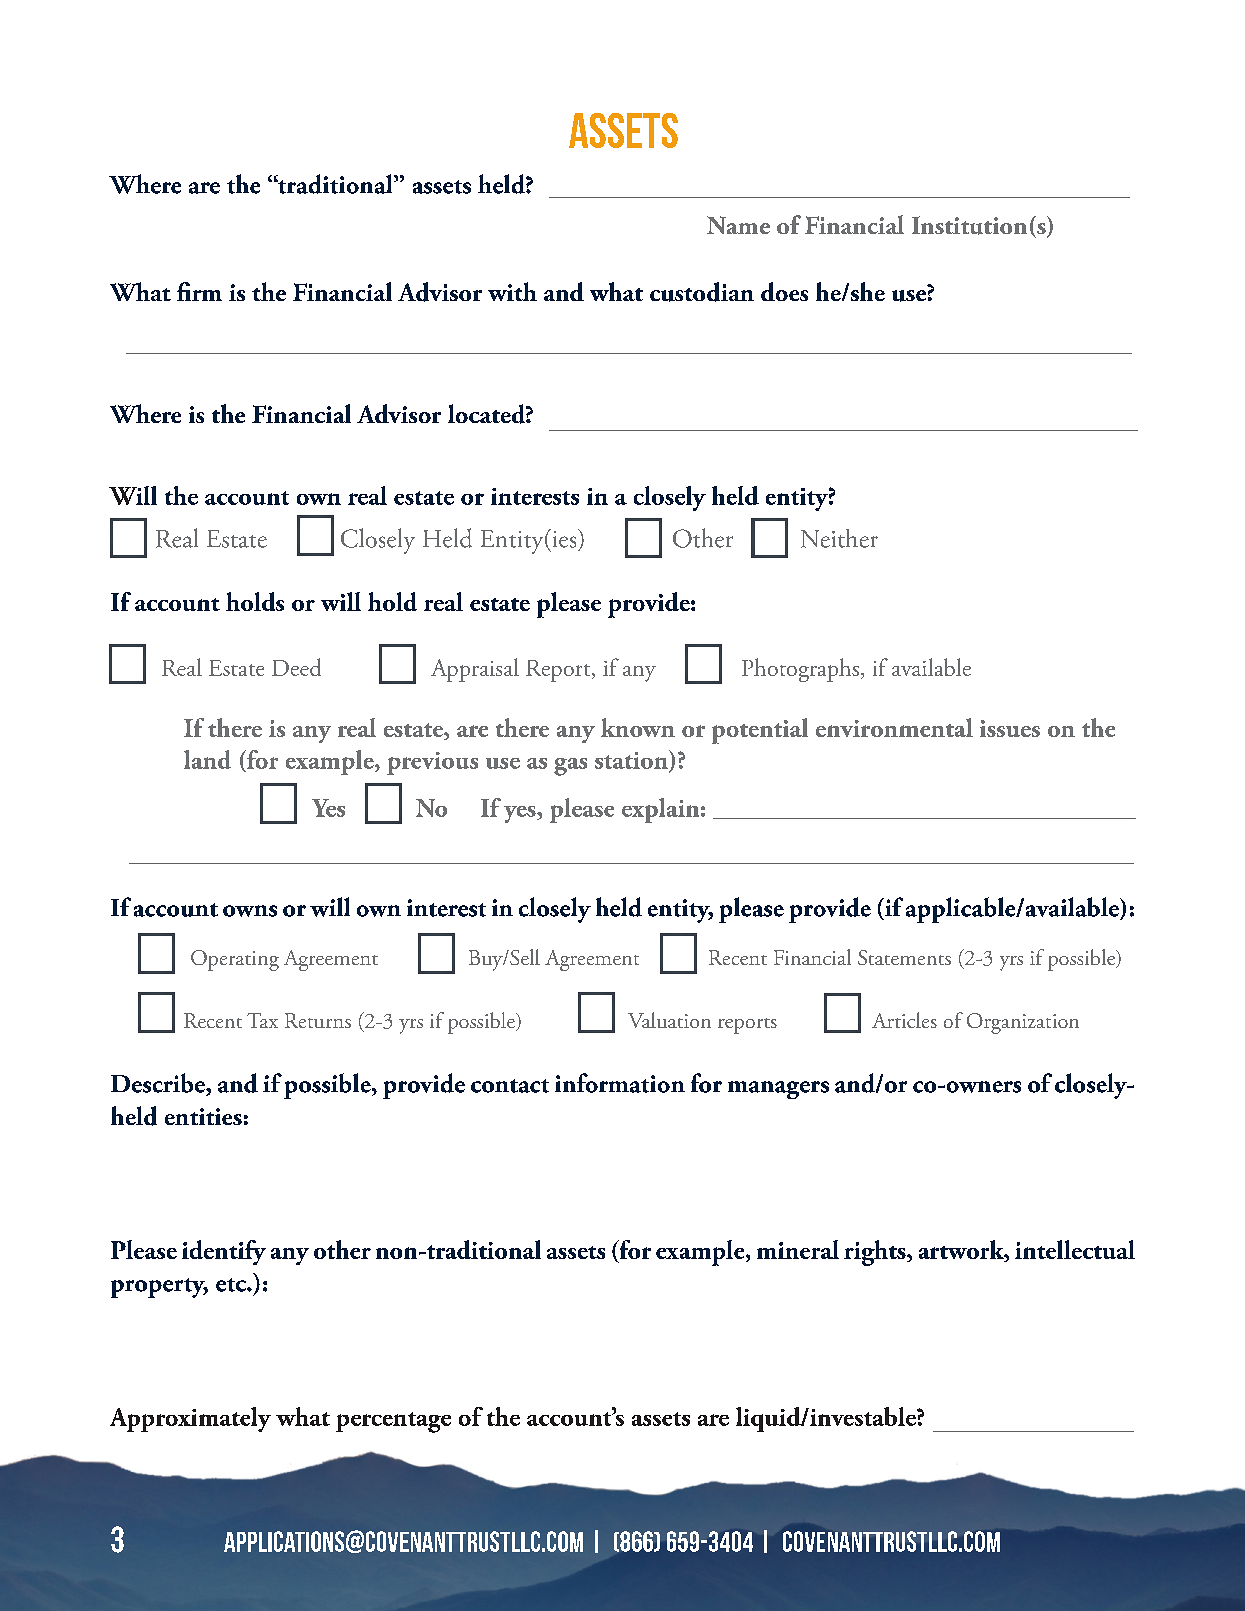 This screenshot has width=1245, height=1611. Describe the element at coordinates (784, 291) in the screenshot. I see `does` at that location.
